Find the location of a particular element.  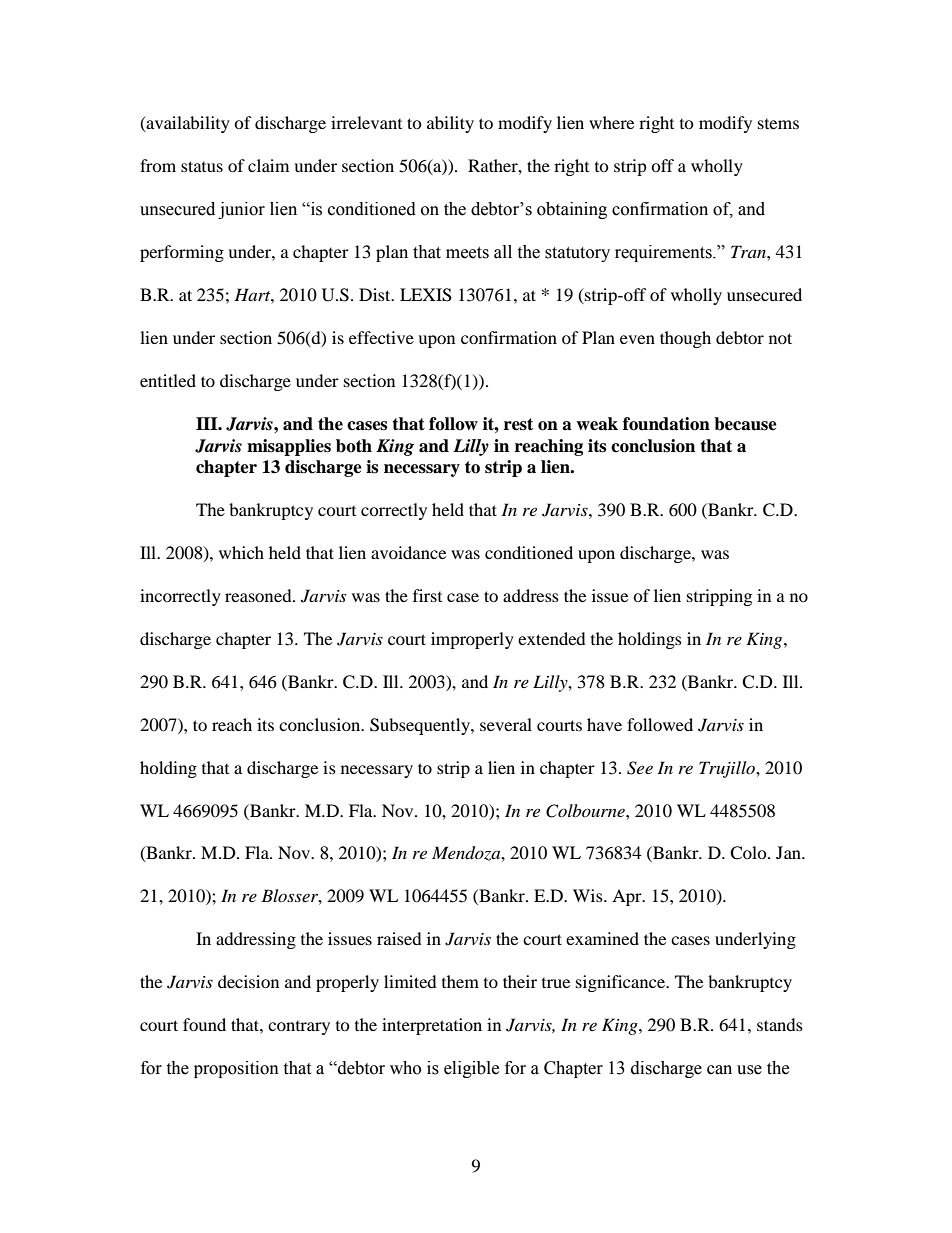

stems is located at coordinates (778, 124).
